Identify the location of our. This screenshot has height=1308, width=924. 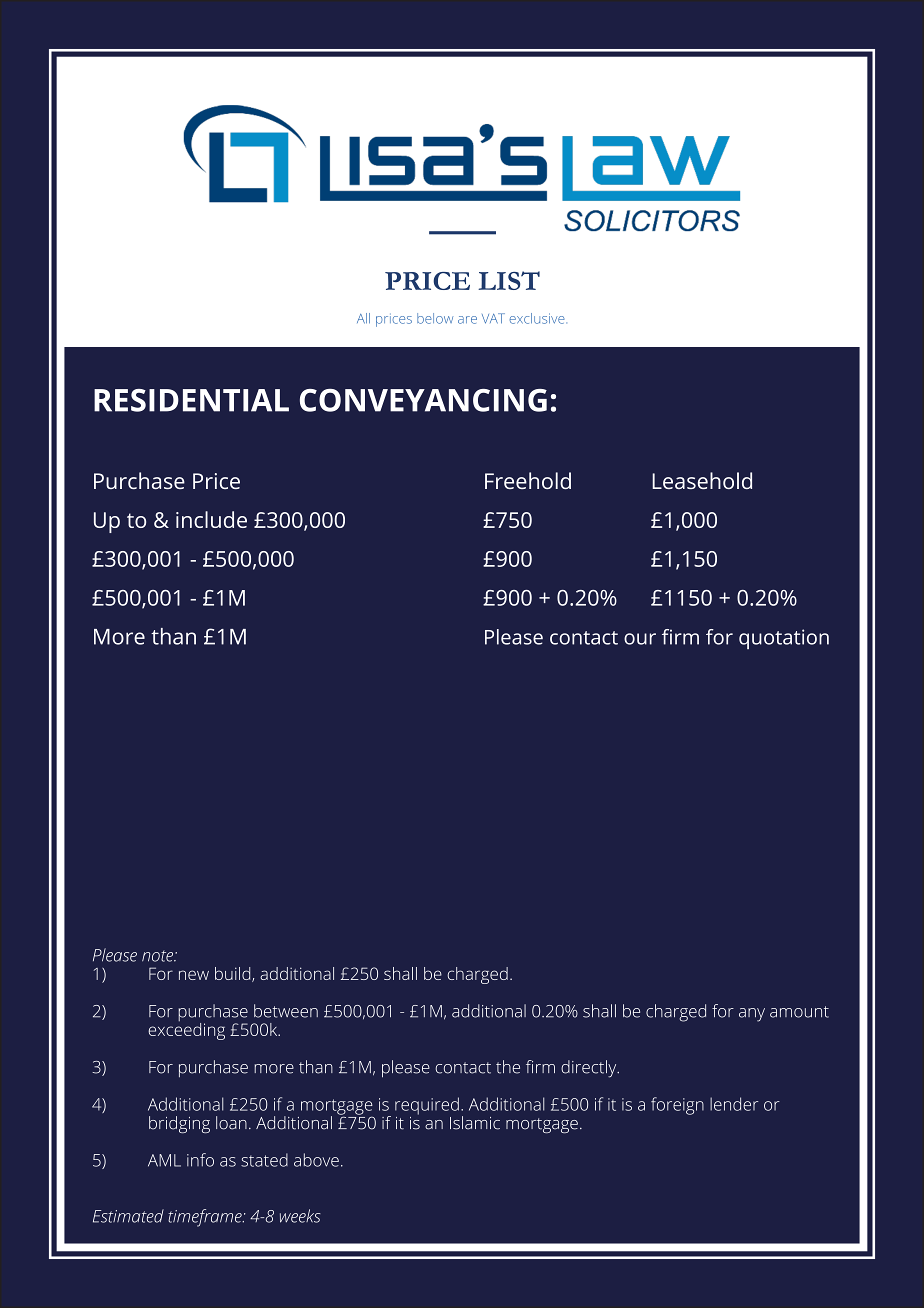
(640, 639).
